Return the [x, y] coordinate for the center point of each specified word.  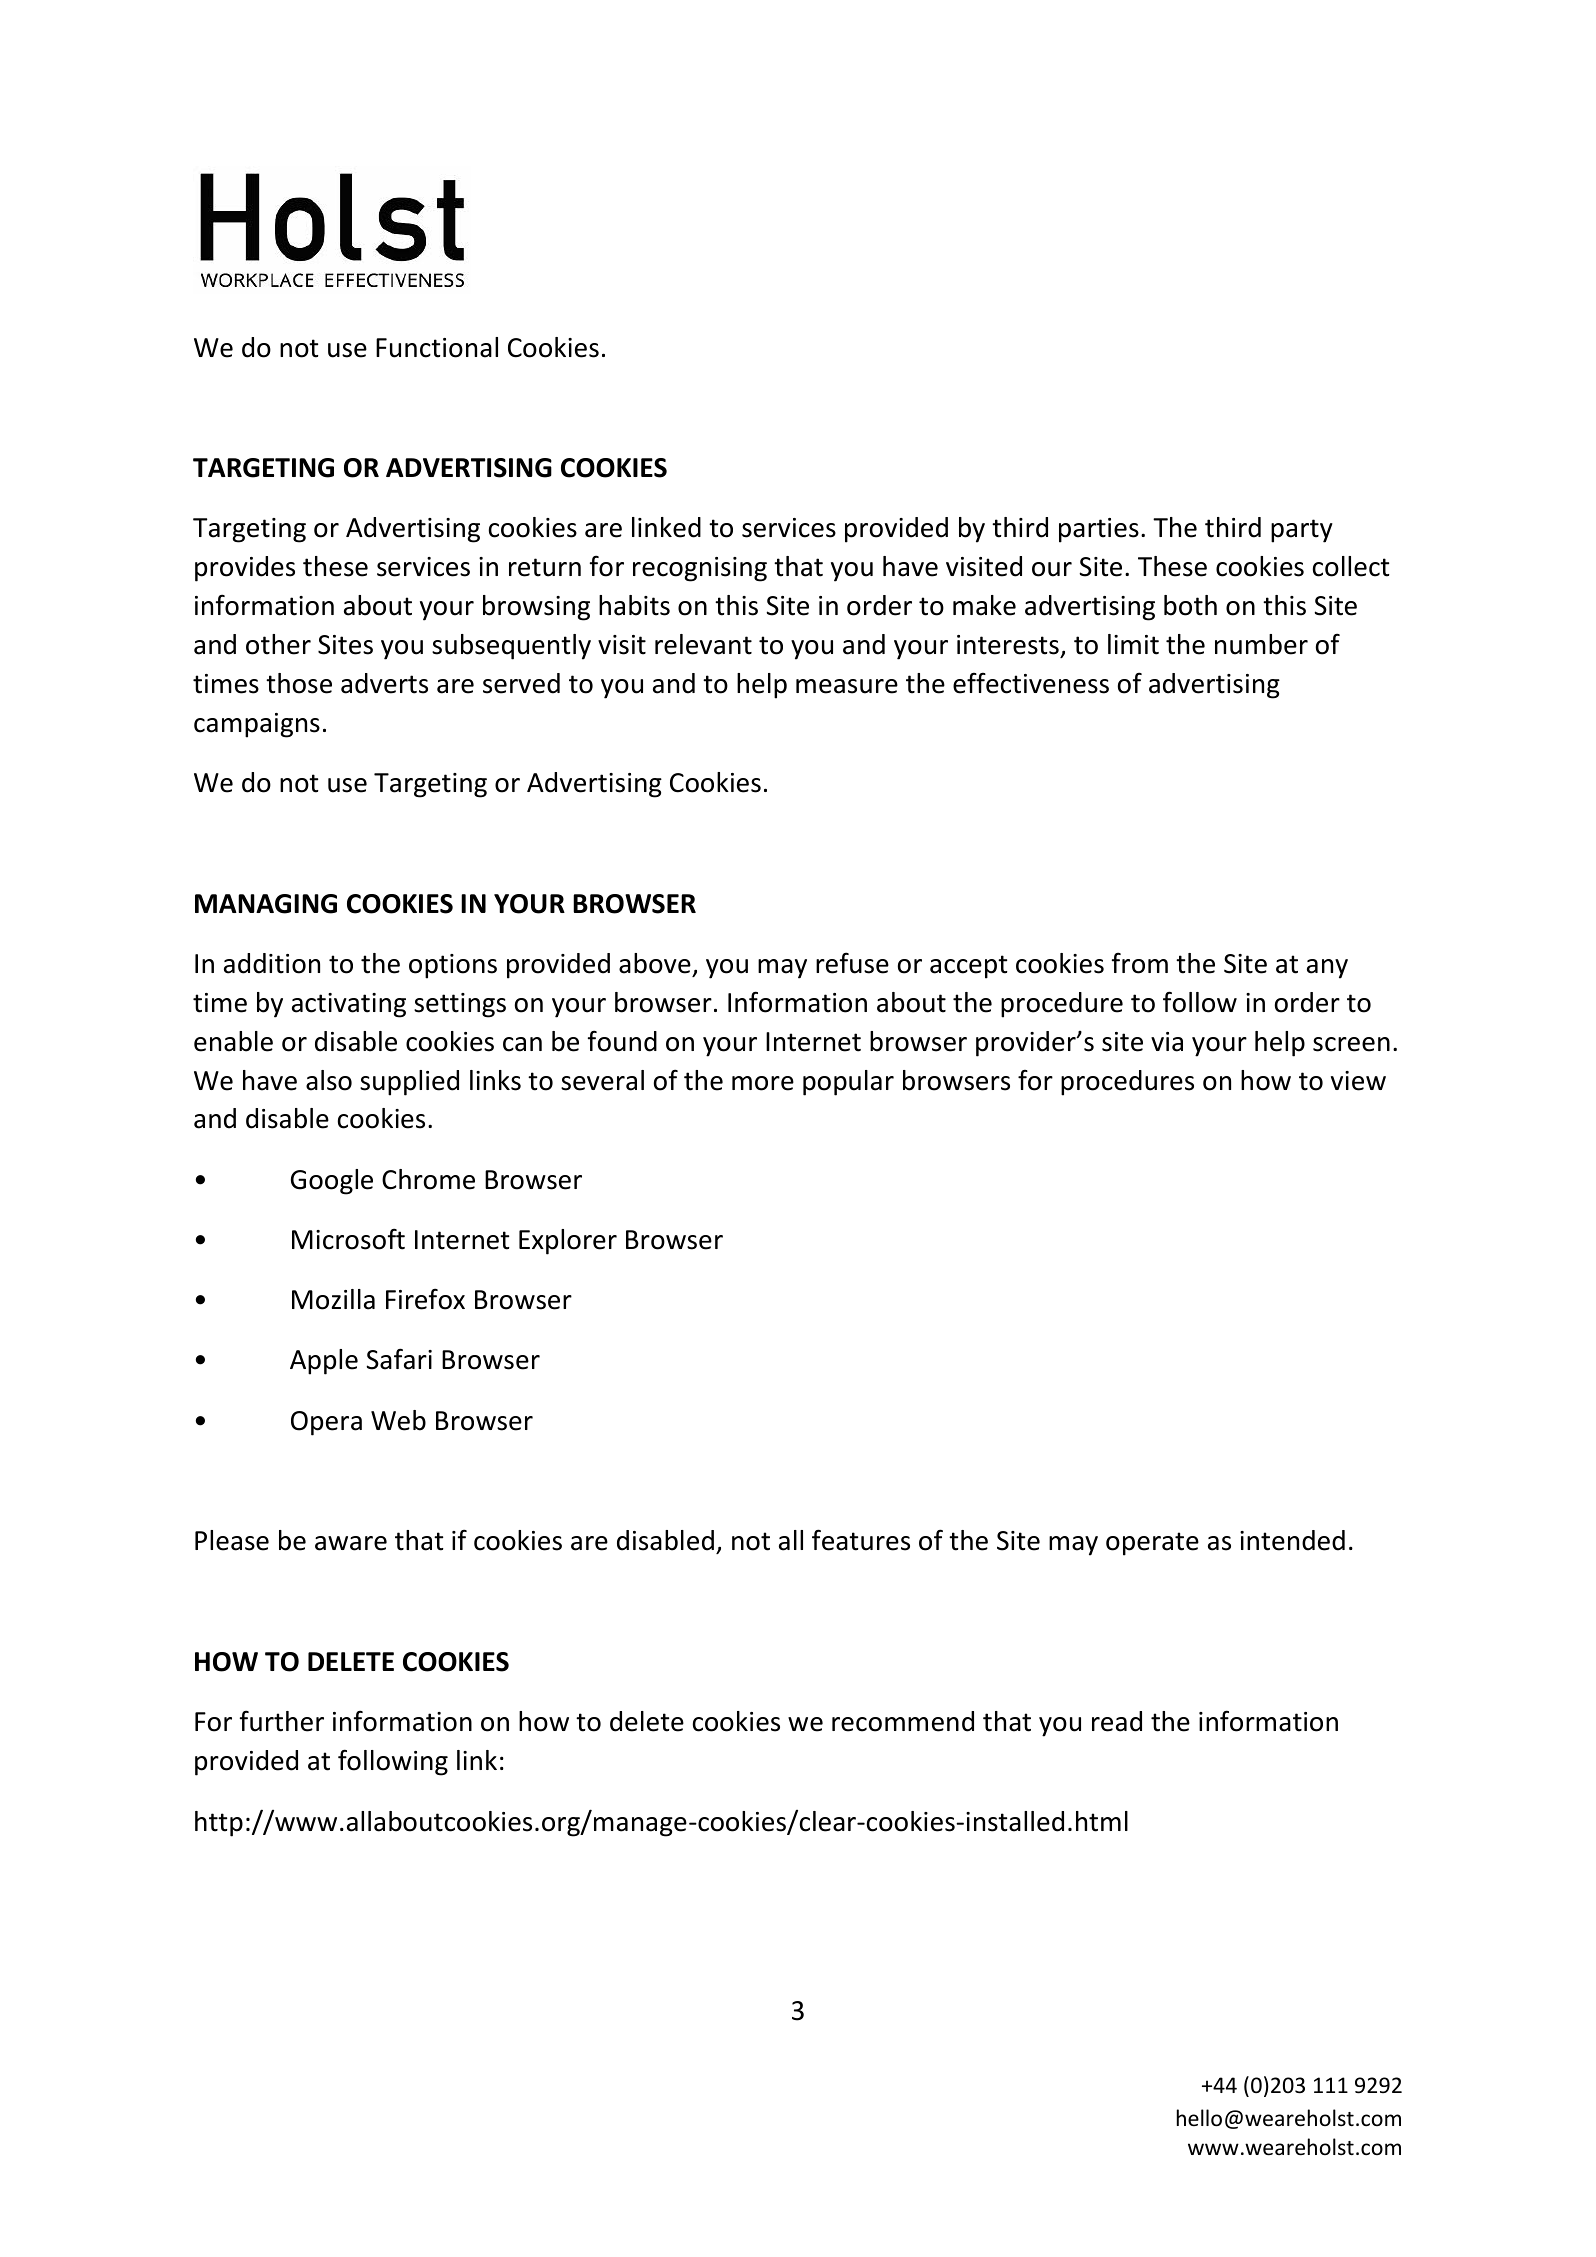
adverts [384, 683]
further [282, 1721]
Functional [437, 347]
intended [1292, 1540]
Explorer [568, 1242]
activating [349, 1005]
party [1302, 531]
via [1167, 1042]
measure [847, 686]
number [1261, 644]
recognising [700, 569]
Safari [399, 1359]
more [763, 1083]
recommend [903, 1721]
